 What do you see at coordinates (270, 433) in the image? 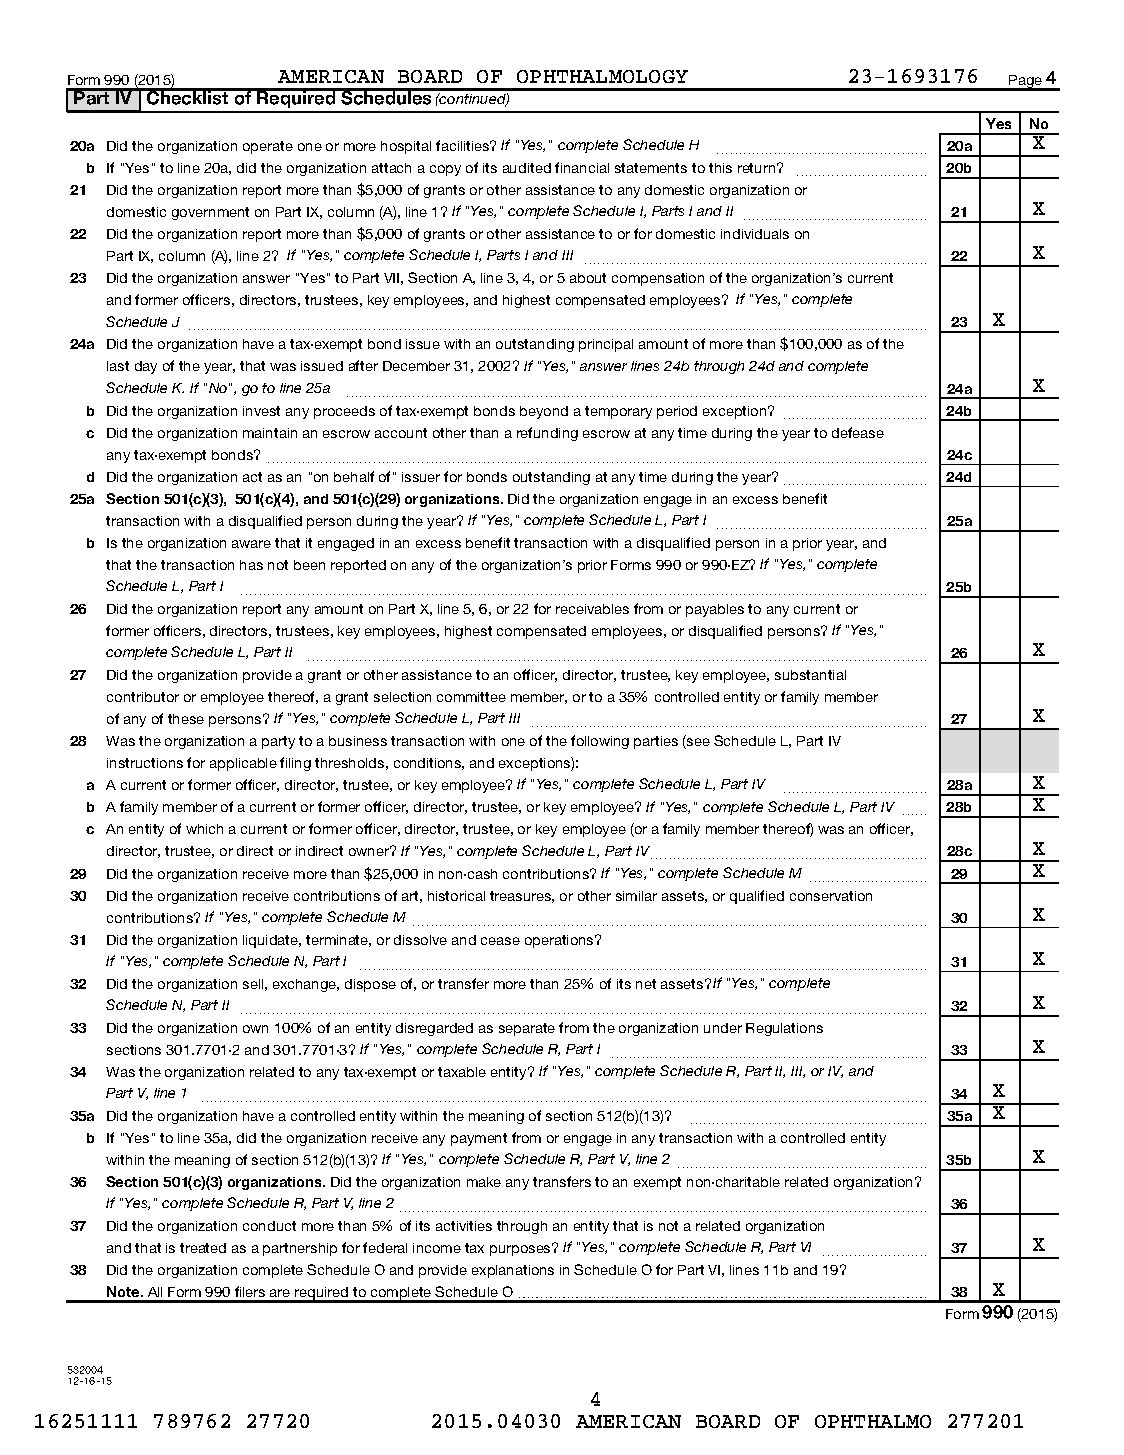
I see `maintain` at bounding box center [270, 433].
